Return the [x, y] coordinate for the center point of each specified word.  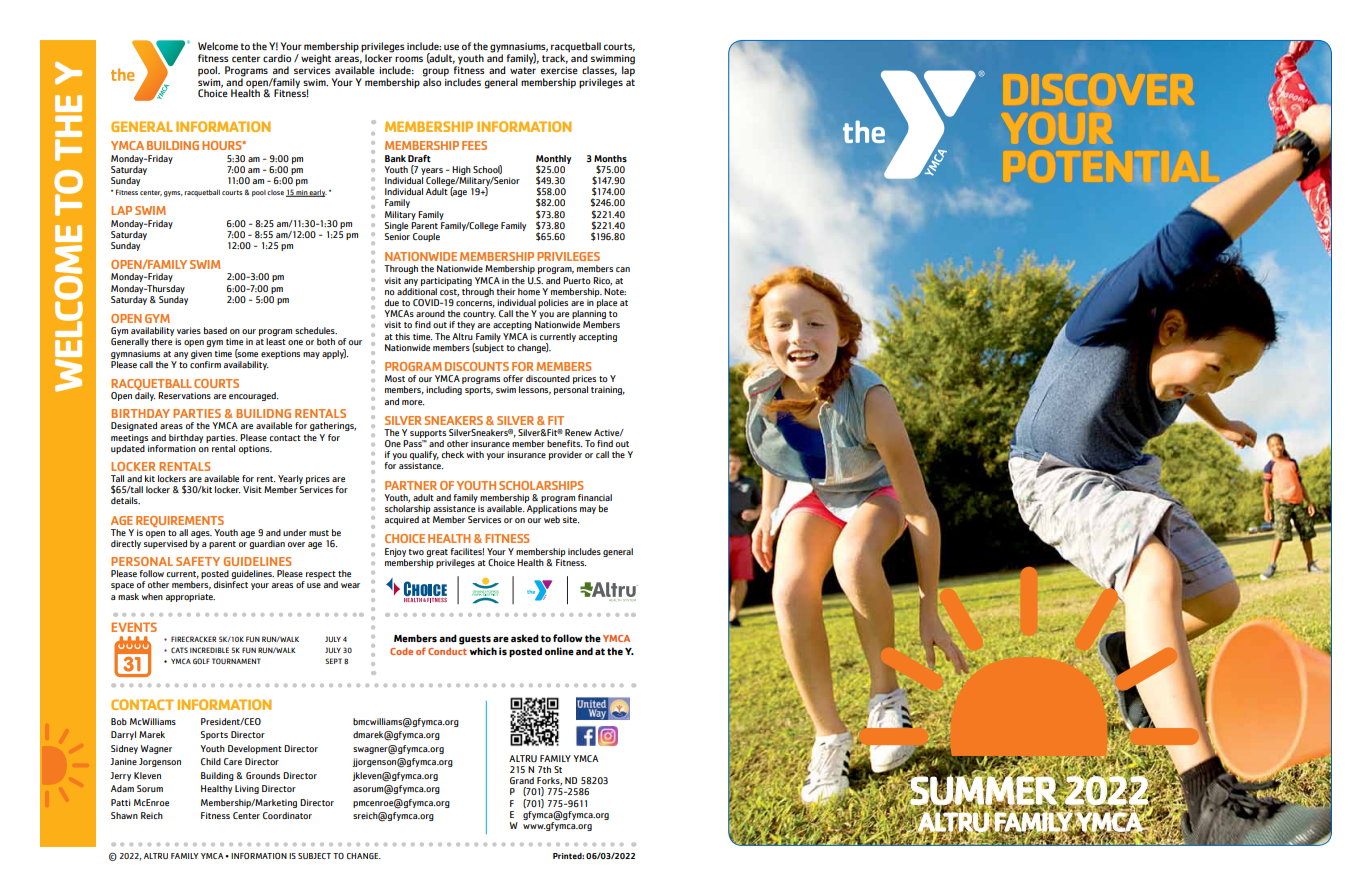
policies [553, 303]
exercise [559, 70]
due [392, 302]
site [571, 519]
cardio [277, 58]
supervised [165, 544]
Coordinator [287, 815]
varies [189, 330]
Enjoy [395, 552]
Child [211, 761]
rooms [409, 59]
